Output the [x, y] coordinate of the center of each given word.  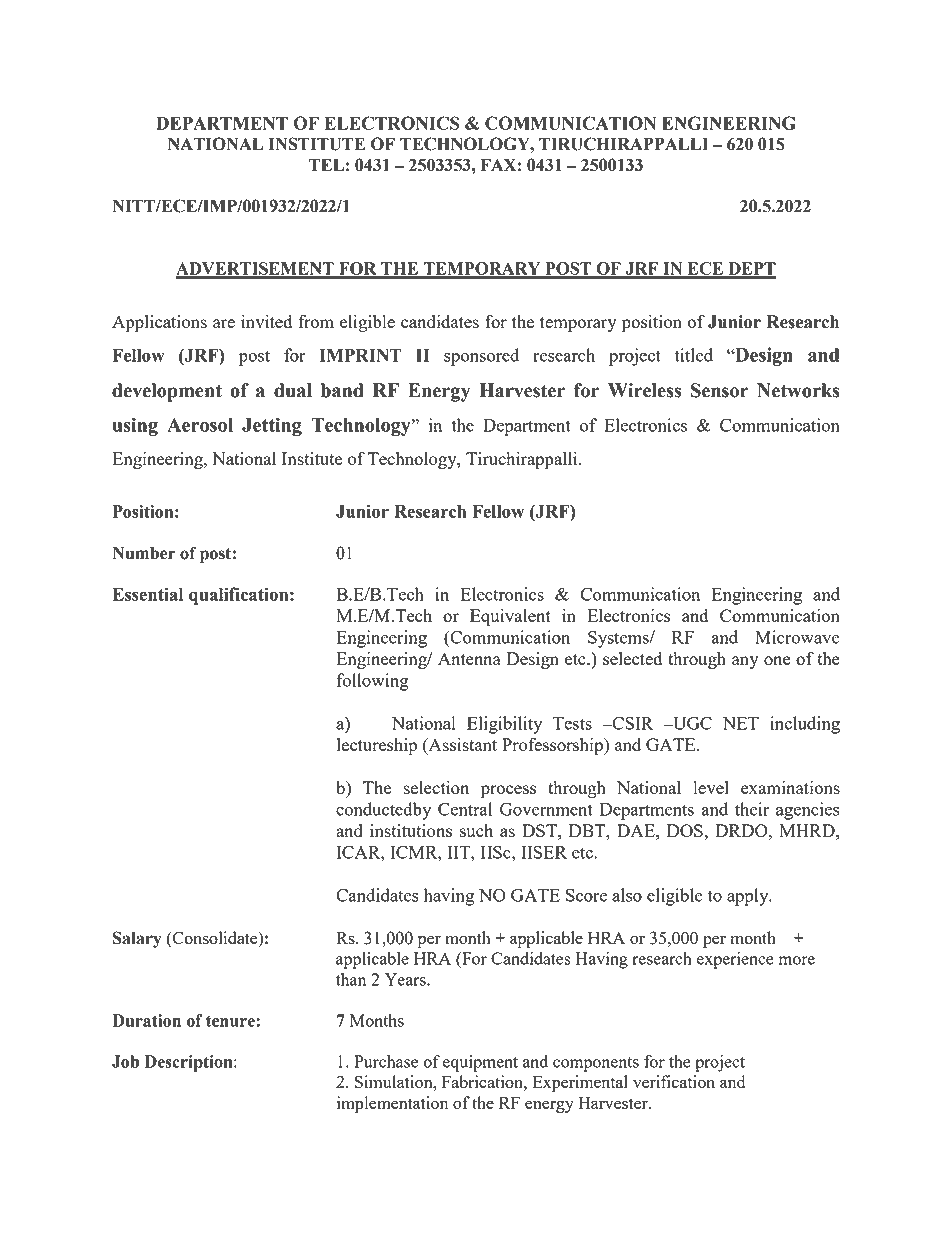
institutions [411, 830]
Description [190, 1063]
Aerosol [200, 425]
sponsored [481, 357]
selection [436, 787]
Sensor [719, 390]
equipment [480, 1063]
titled [694, 355]
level [711, 787]
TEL [326, 165]
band [342, 390]
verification [674, 1081]
